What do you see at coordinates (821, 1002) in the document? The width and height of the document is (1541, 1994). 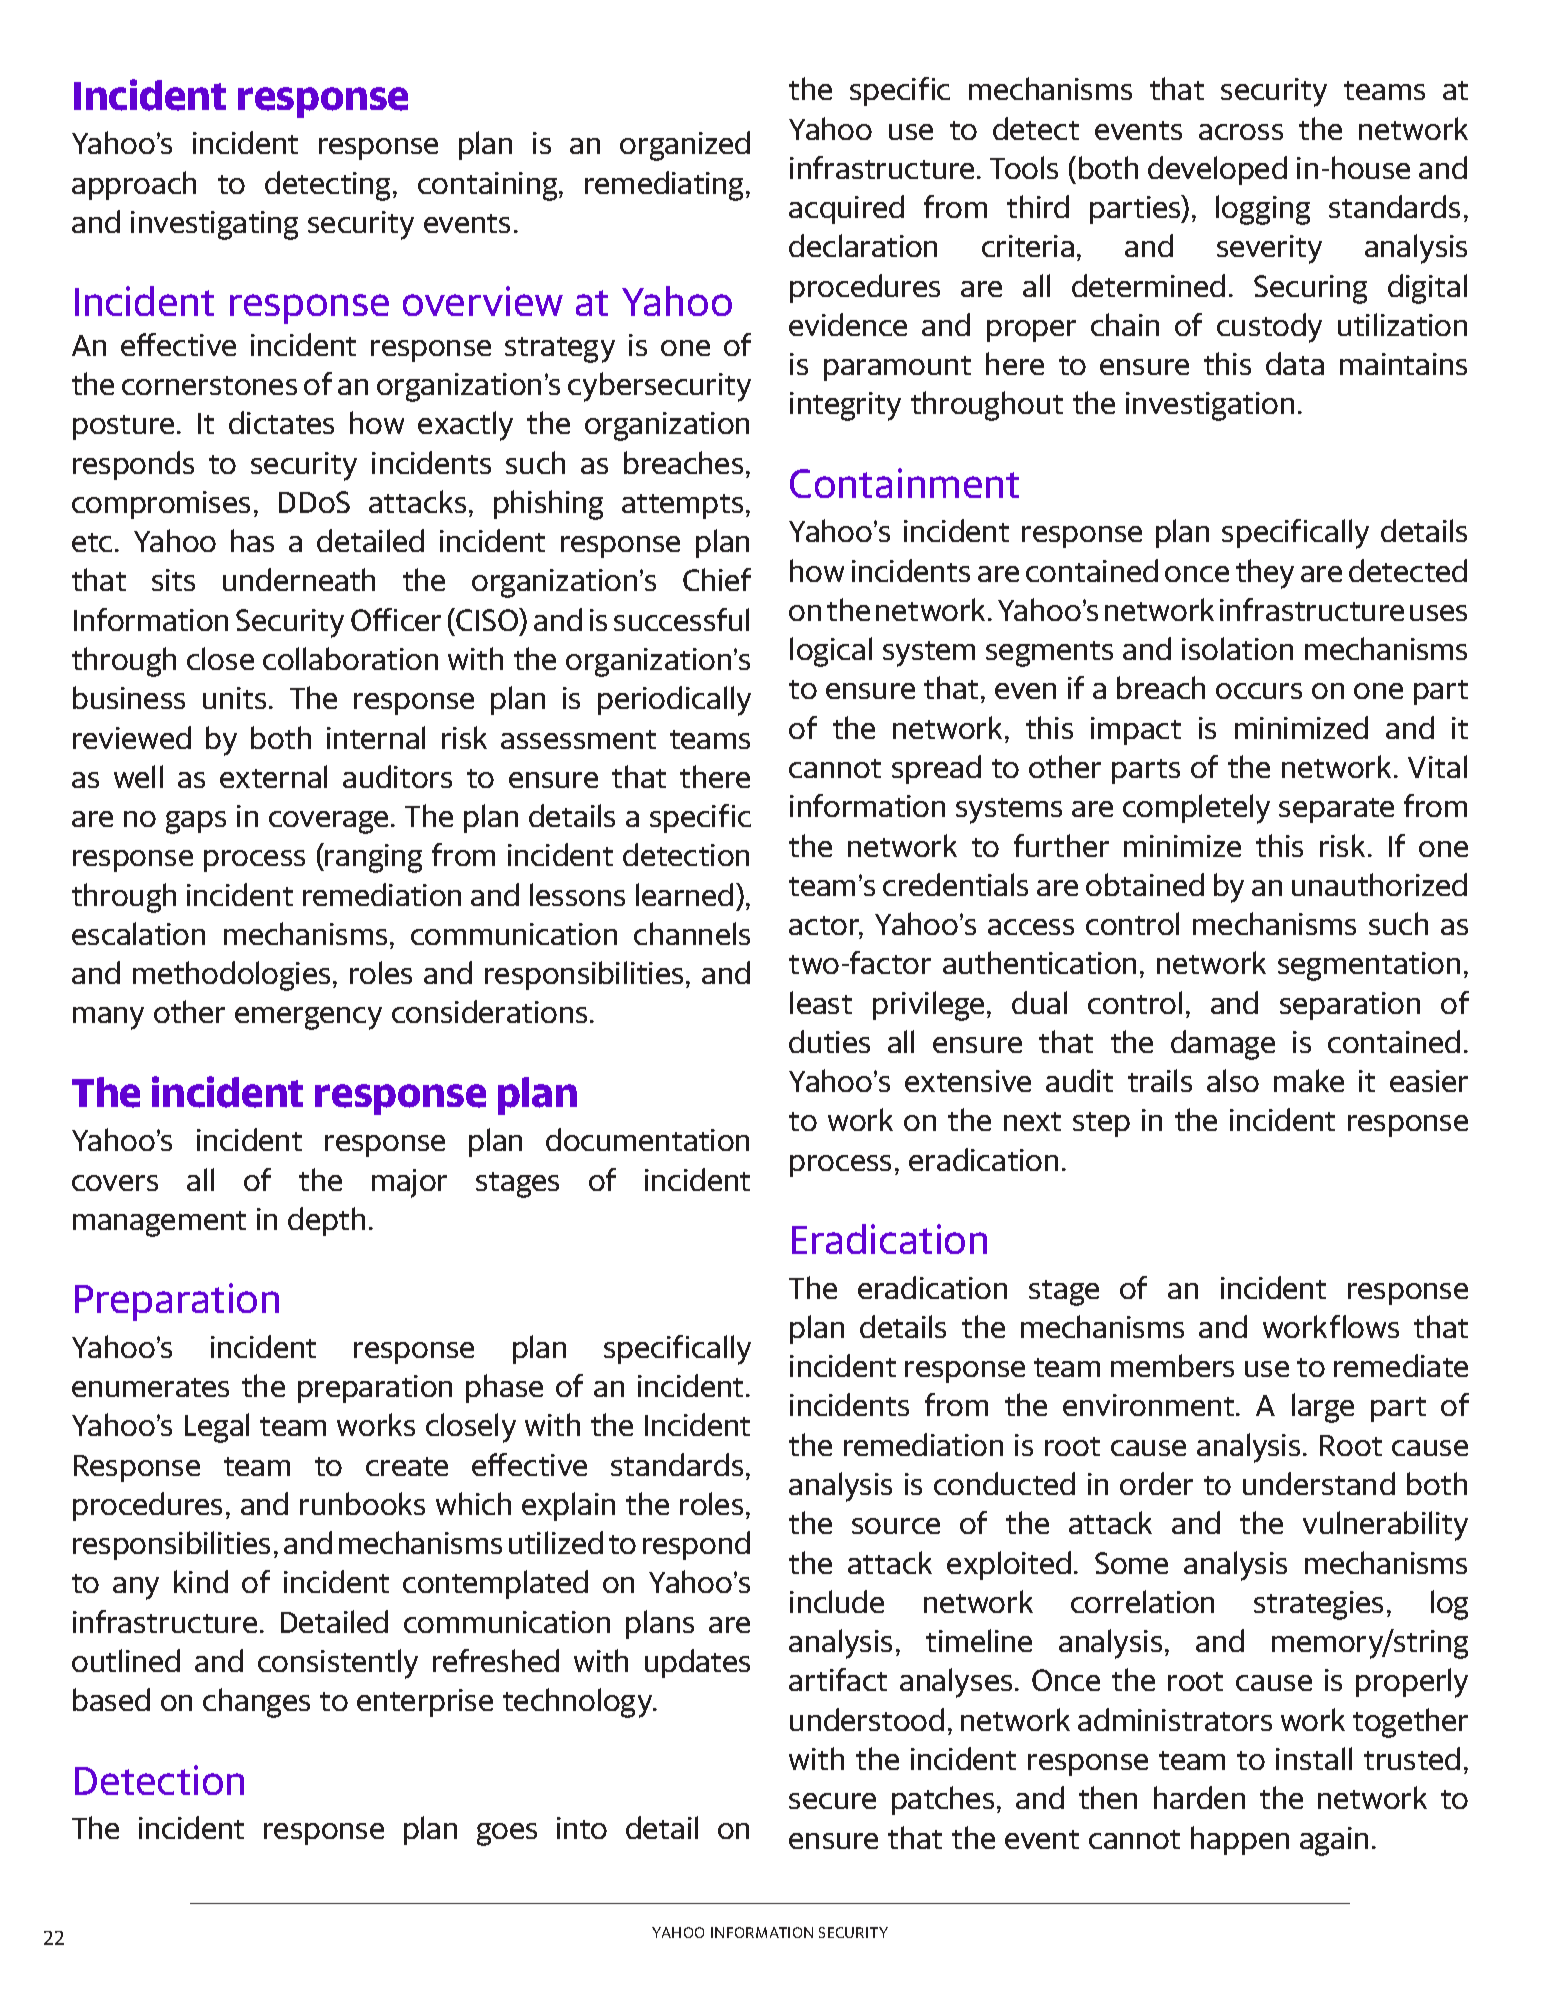 I see `least` at bounding box center [821, 1002].
